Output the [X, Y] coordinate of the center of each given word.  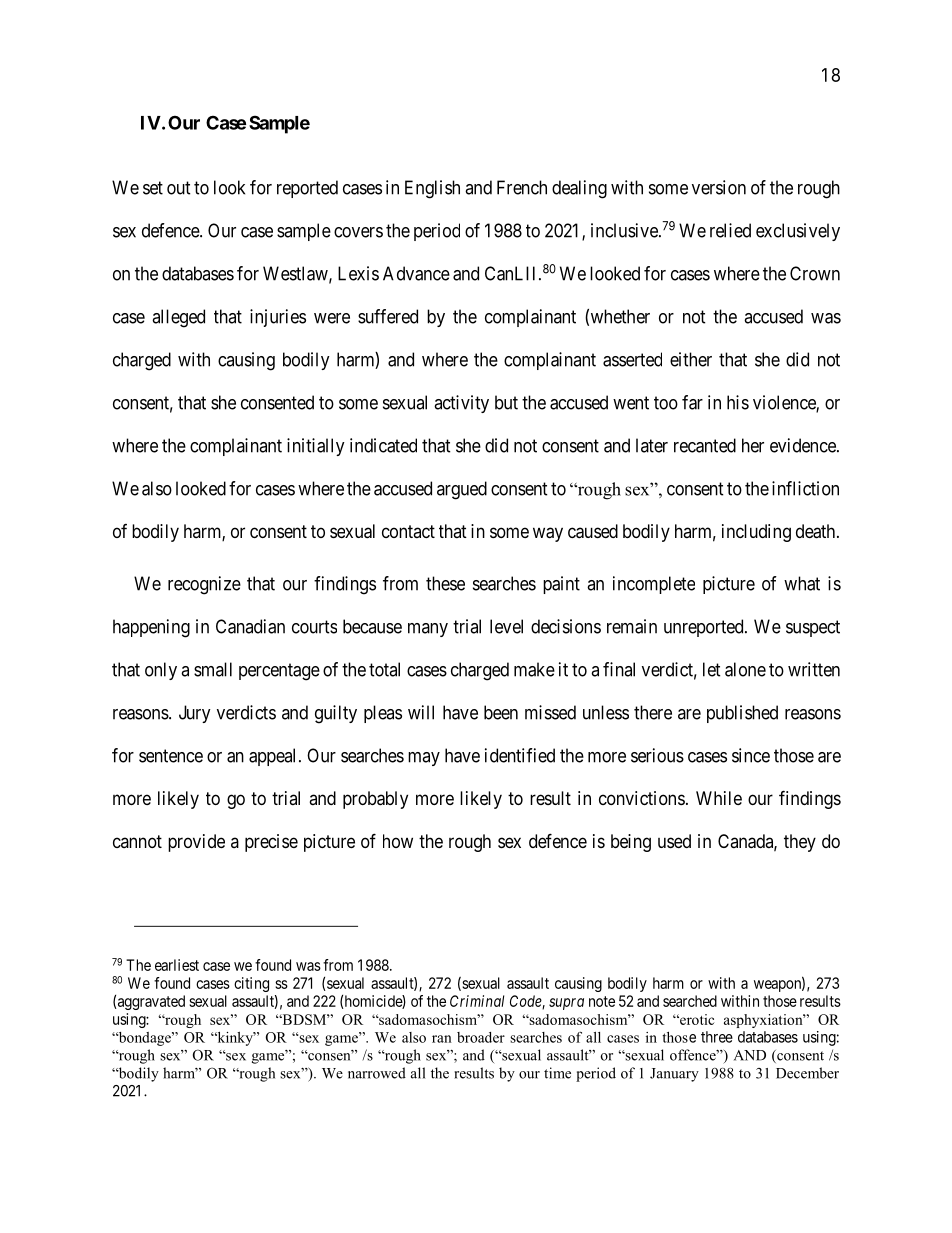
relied [730, 230]
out [179, 188]
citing [251, 984]
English [432, 189]
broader [481, 1037]
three [717, 1037]
